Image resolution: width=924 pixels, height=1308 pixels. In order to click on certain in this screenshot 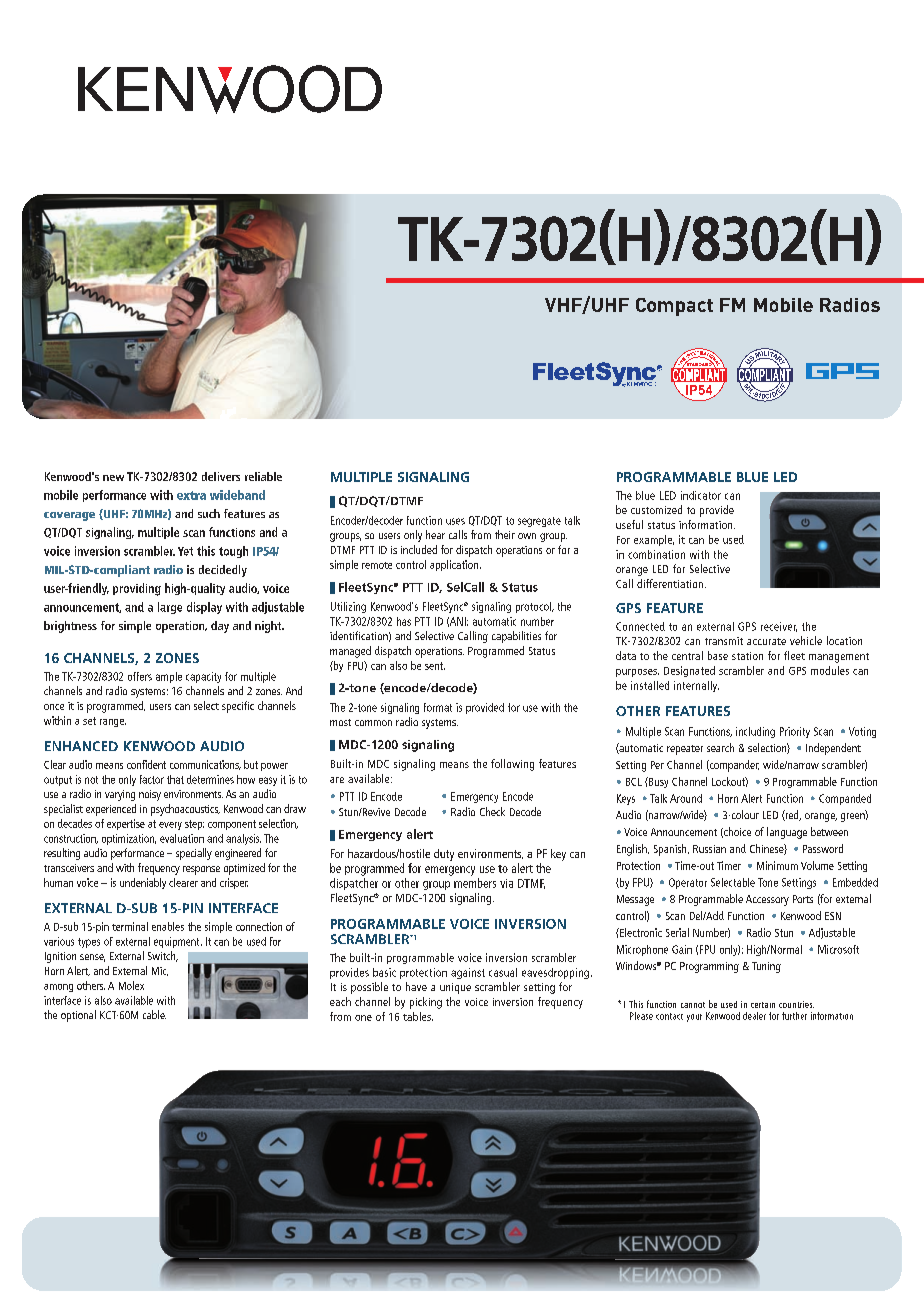, I will do `click(763, 1005)`.
